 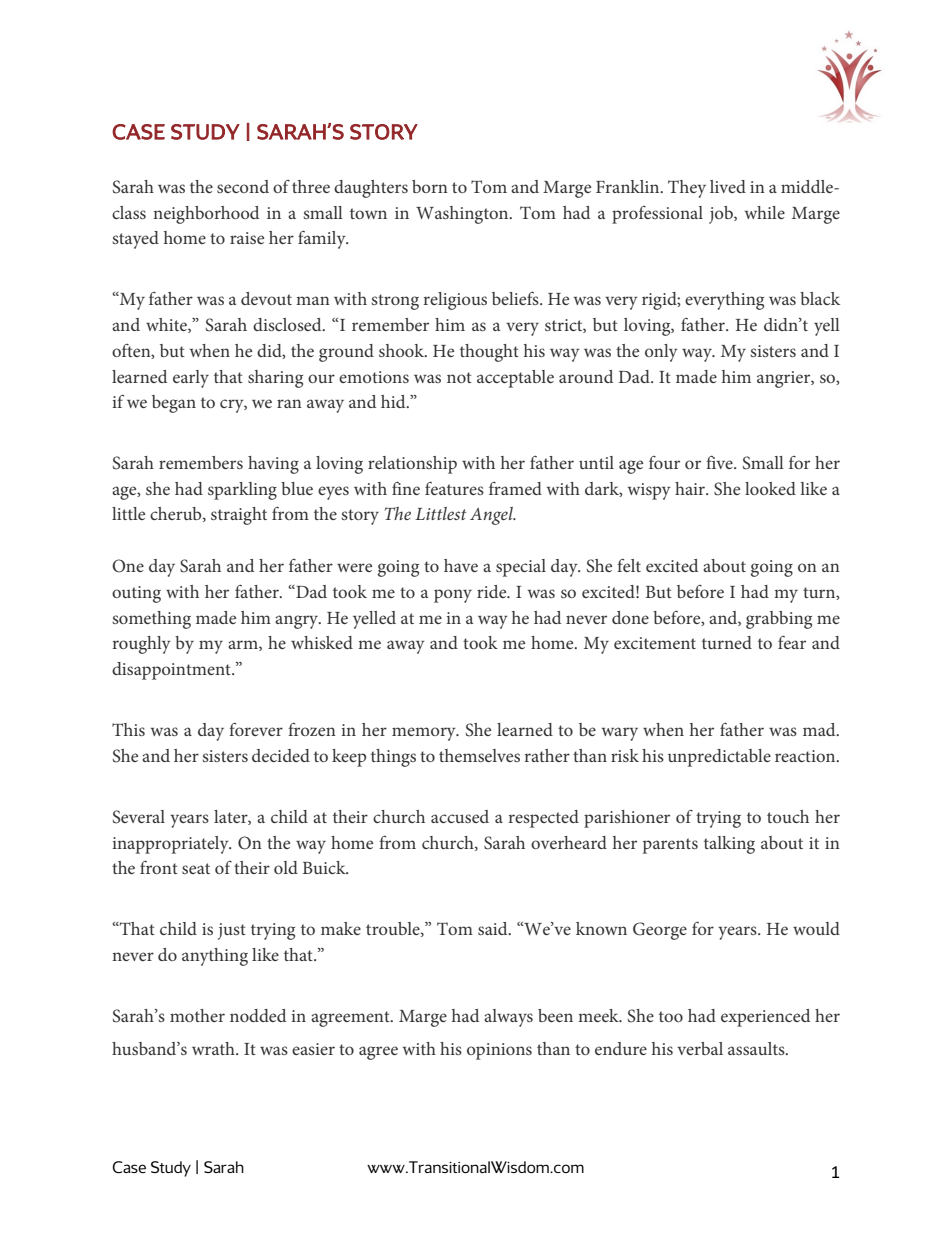 What do you see at coordinates (197, 1015) in the document?
I see `mother` at bounding box center [197, 1015].
